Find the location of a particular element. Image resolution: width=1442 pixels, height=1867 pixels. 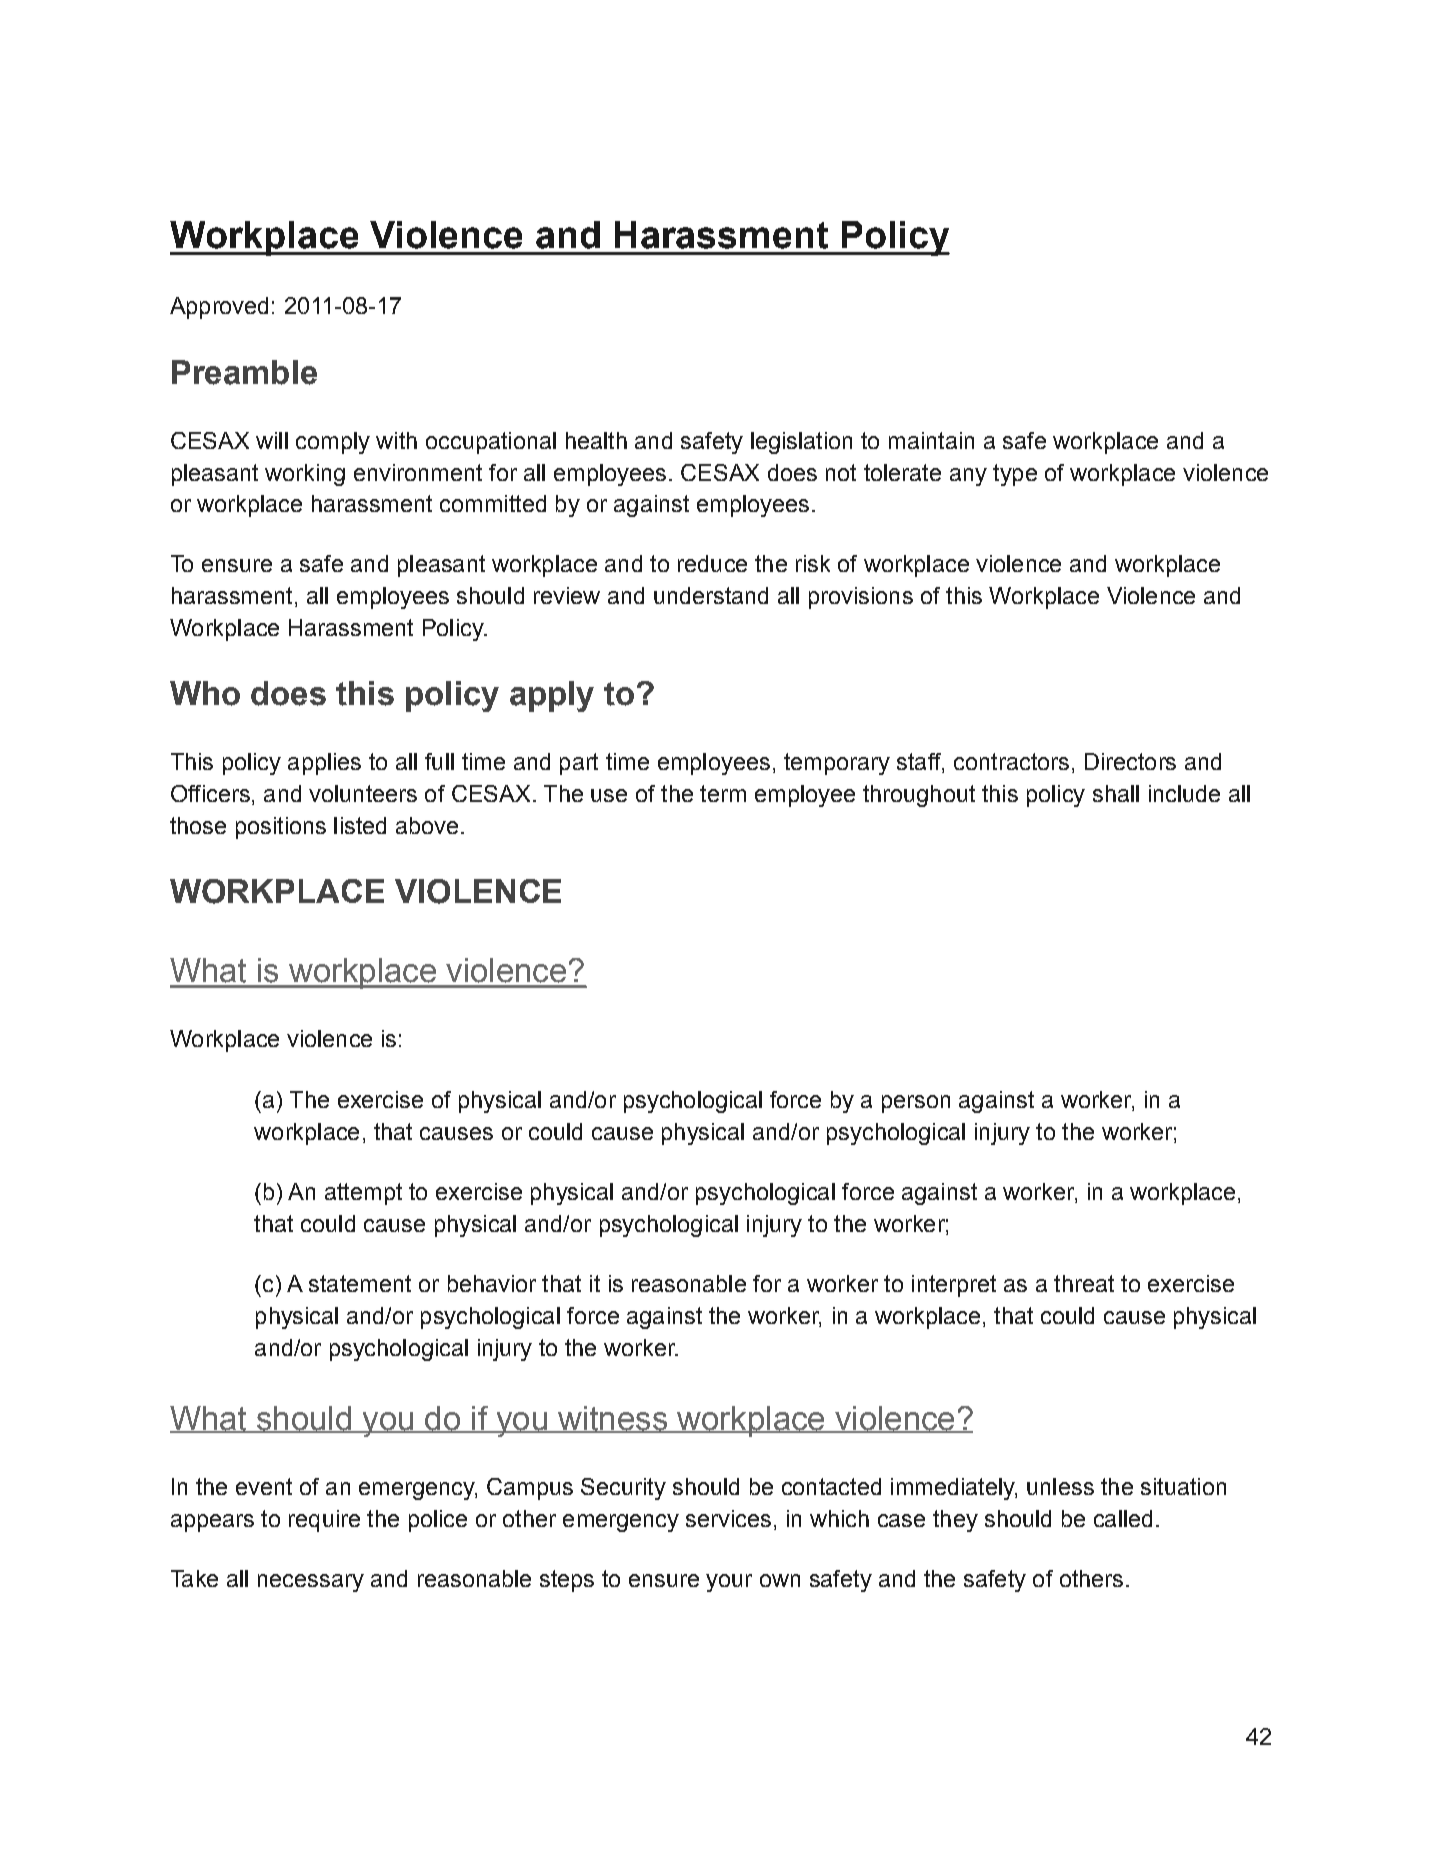

require is located at coordinates (324, 1521).
